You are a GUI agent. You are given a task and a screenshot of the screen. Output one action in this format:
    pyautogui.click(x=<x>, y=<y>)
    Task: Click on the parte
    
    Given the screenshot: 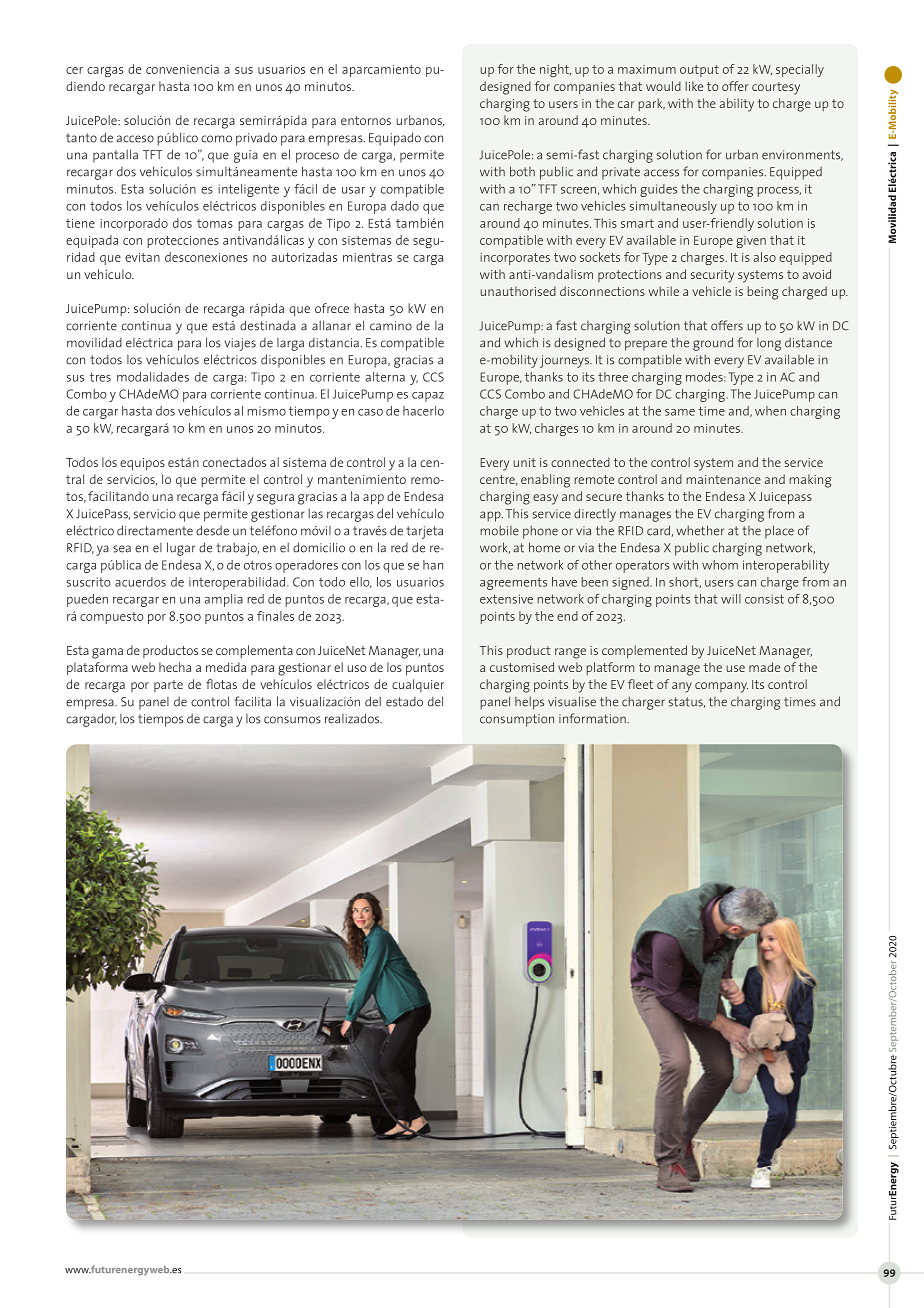 What is the action you would take?
    pyautogui.click(x=168, y=686)
